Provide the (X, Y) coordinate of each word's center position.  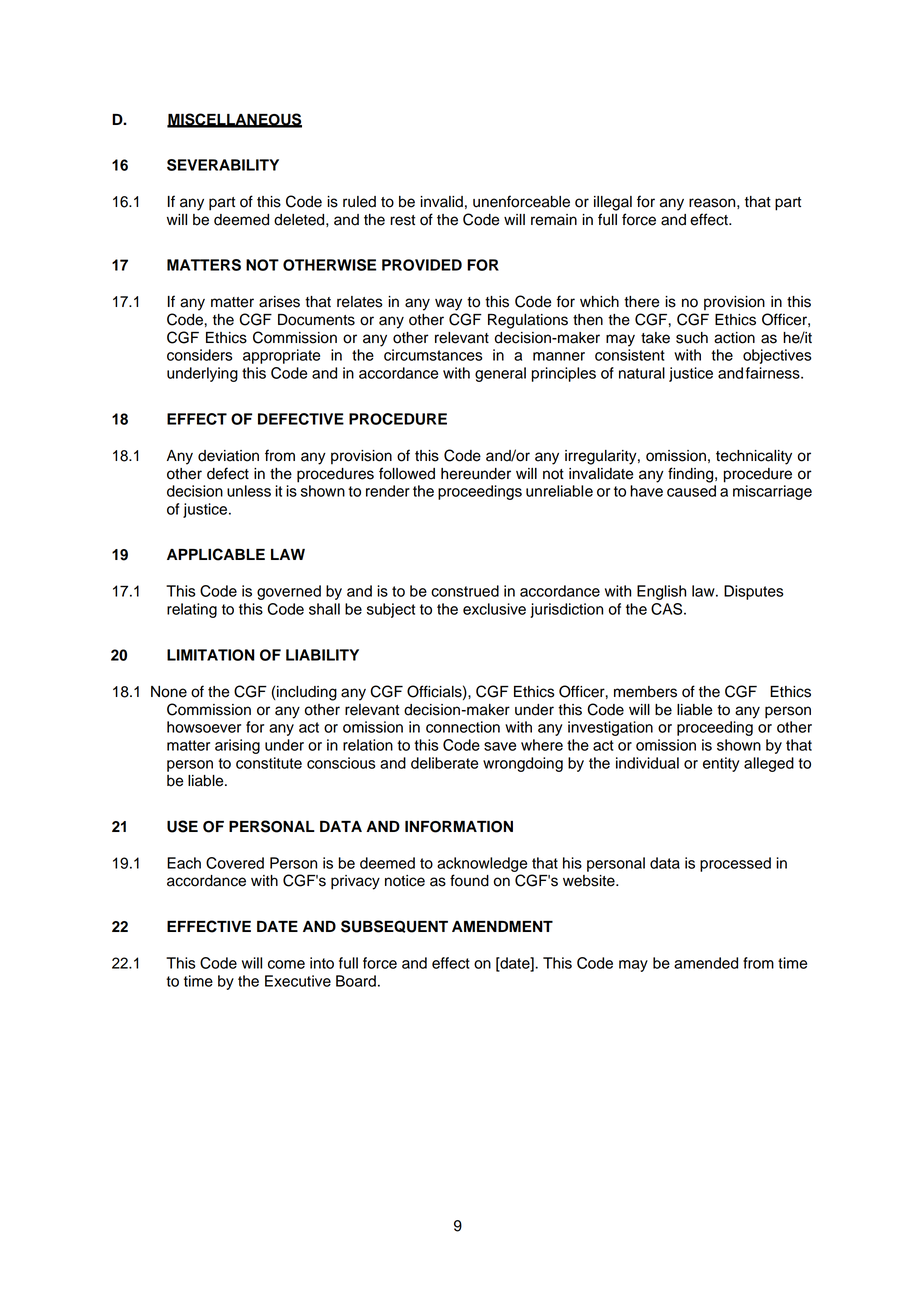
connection (463, 727)
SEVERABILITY (223, 165)
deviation (228, 456)
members (645, 692)
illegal (613, 203)
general (500, 374)
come (286, 964)
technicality (754, 457)
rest (402, 220)
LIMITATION (211, 655)
